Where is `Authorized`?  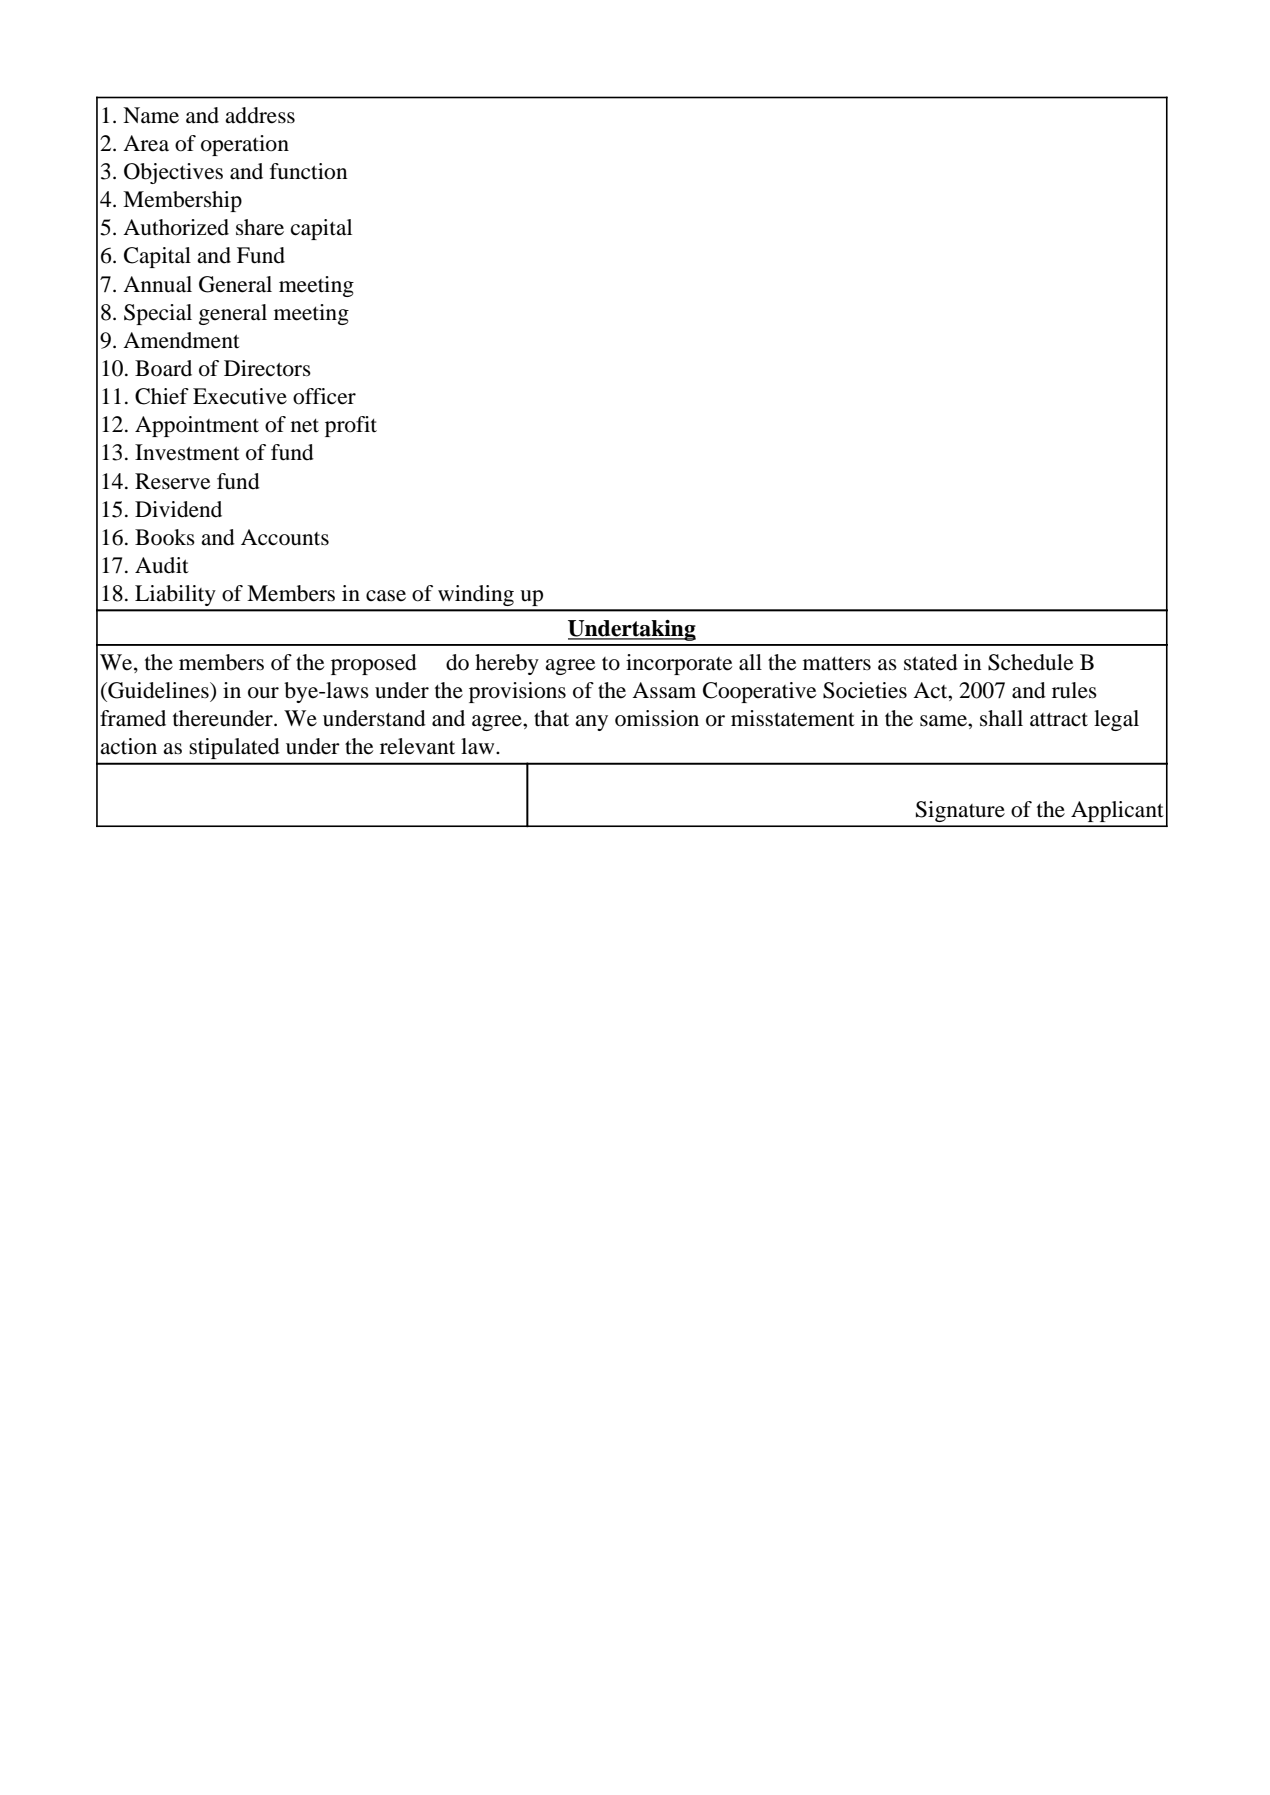 Authorized is located at coordinates (176, 227).
